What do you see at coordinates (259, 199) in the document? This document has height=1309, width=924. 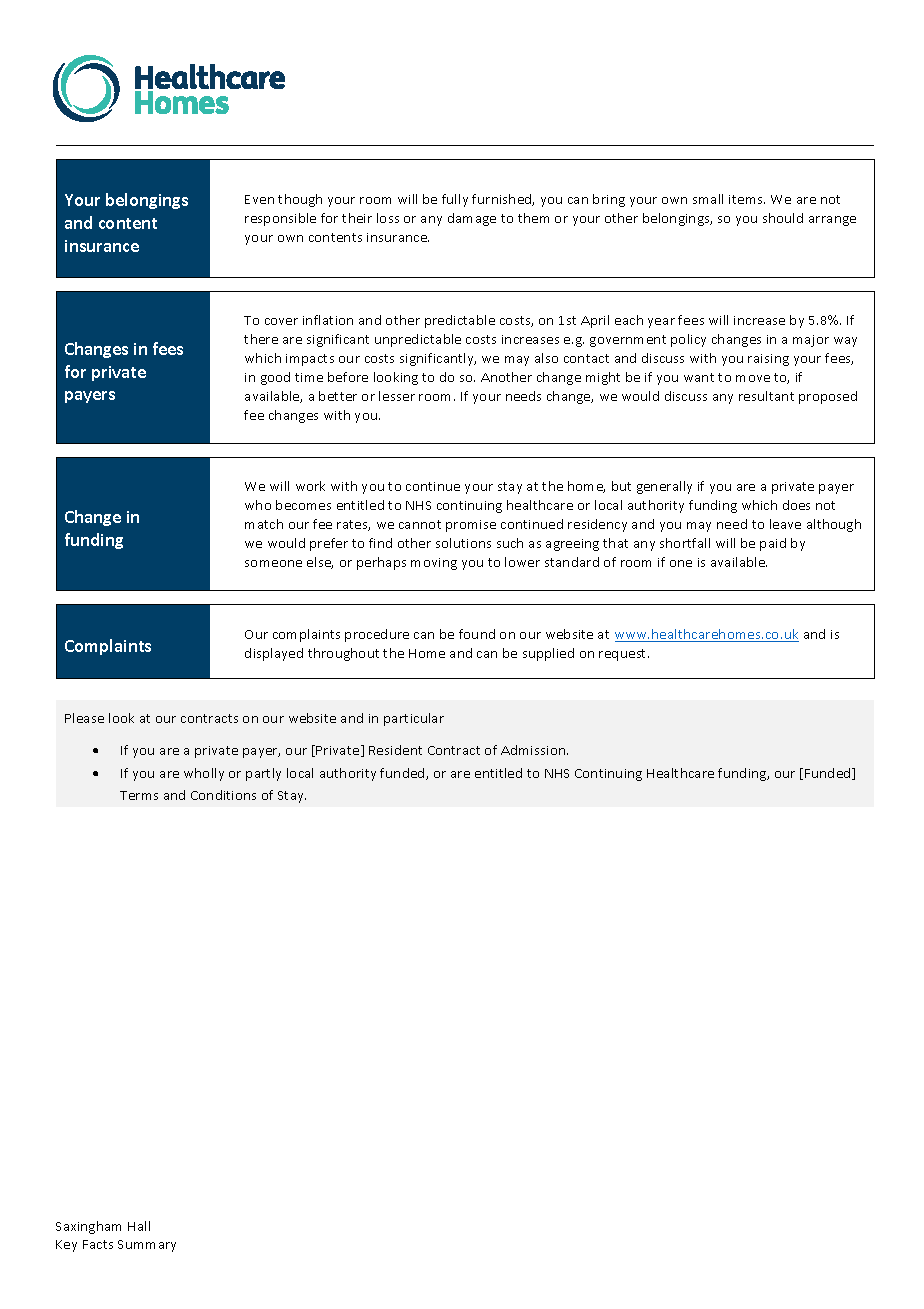 I see `Even` at bounding box center [259, 199].
